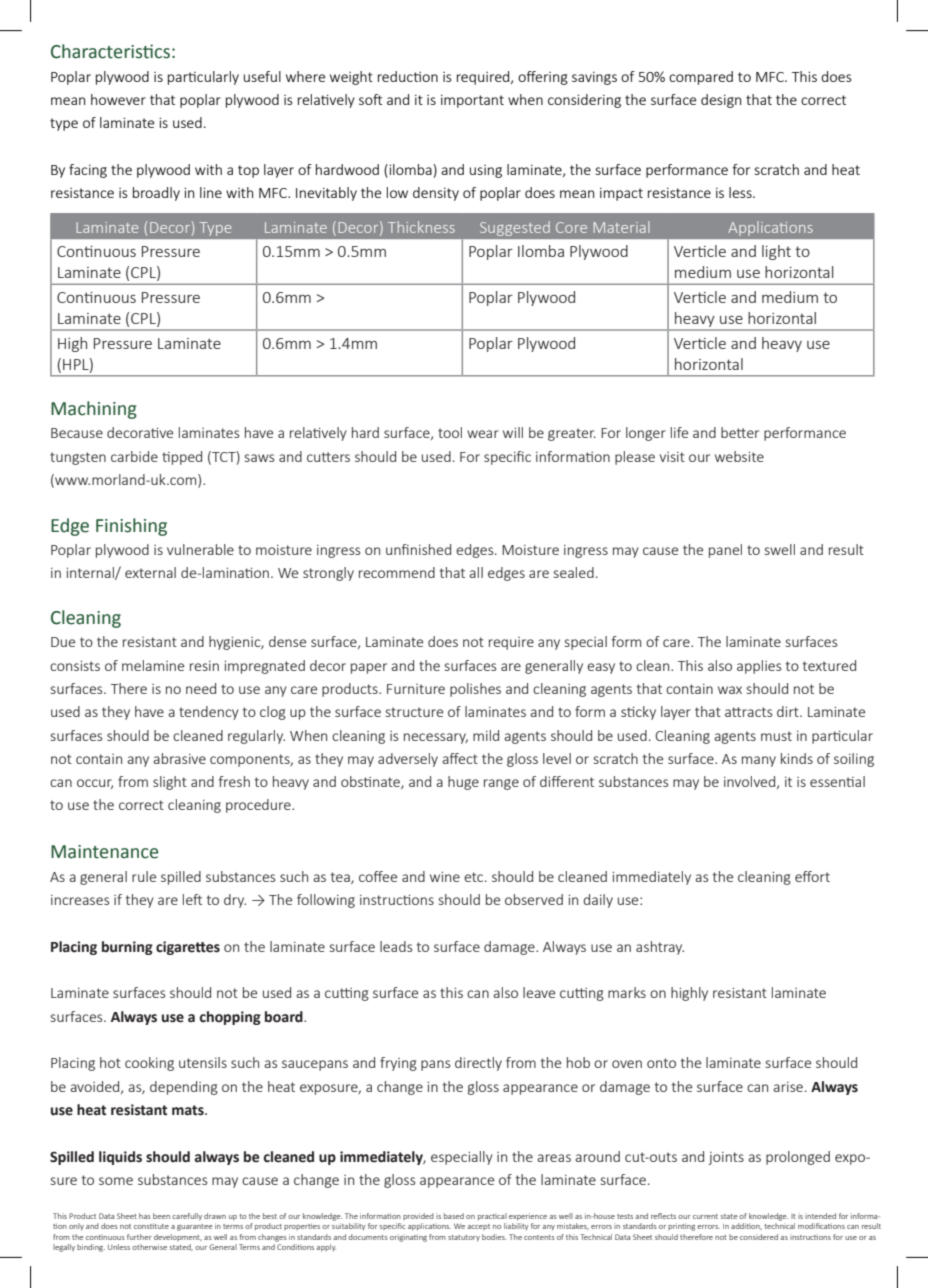  What do you see at coordinates (153, 665) in the page?
I see `melamine` at bounding box center [153, 665].
